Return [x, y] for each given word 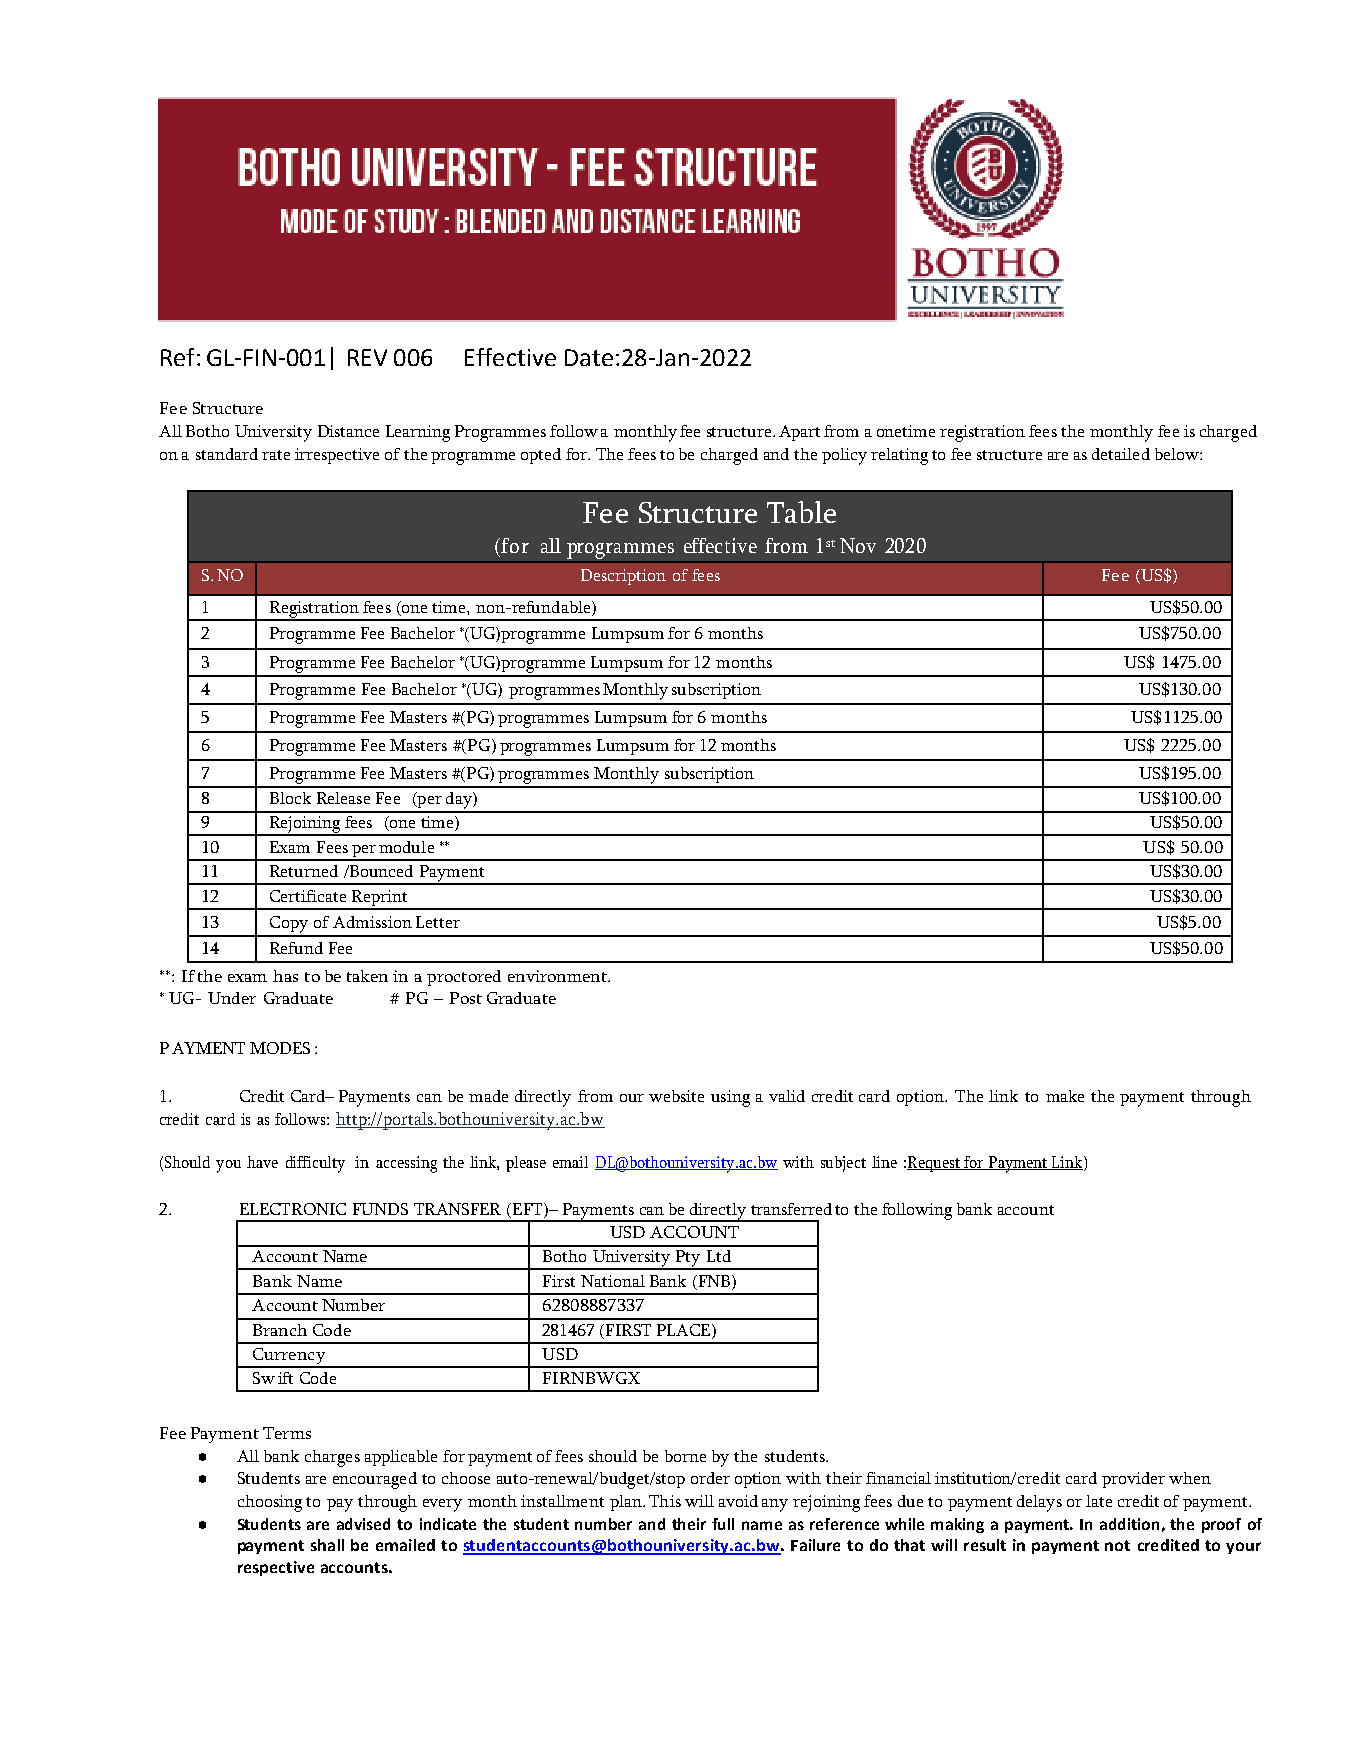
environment [559, 976]
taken [367, 976]
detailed [1121, 454]
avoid [738, 1501]
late [1099, 1501]
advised [363, 1524]
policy [844, 456]
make [1065, 1096]
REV [367, 357]
